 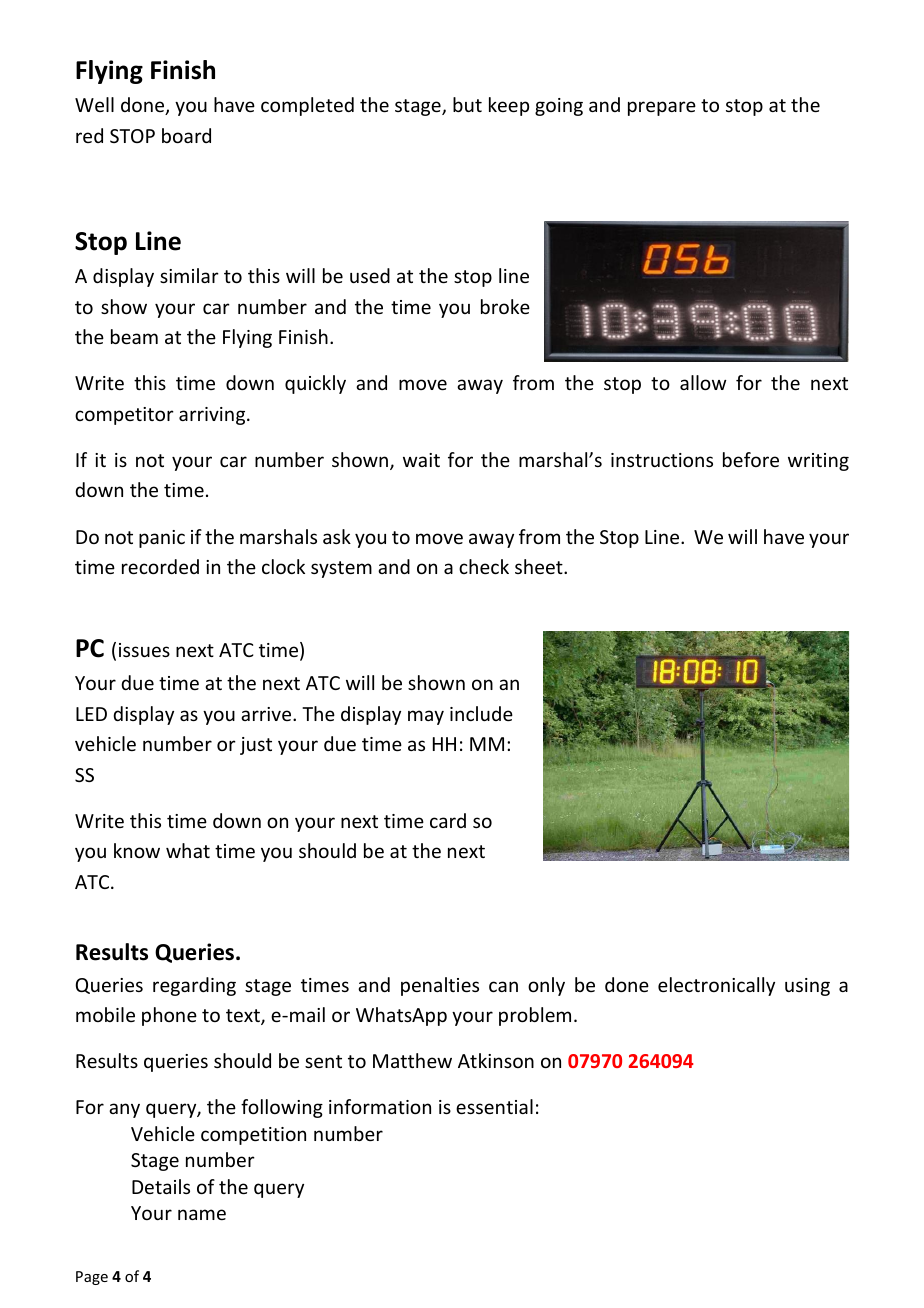 What do you see at coordinates (186, 135) in the page?
I see `board` at bounding box center [186, 135].
